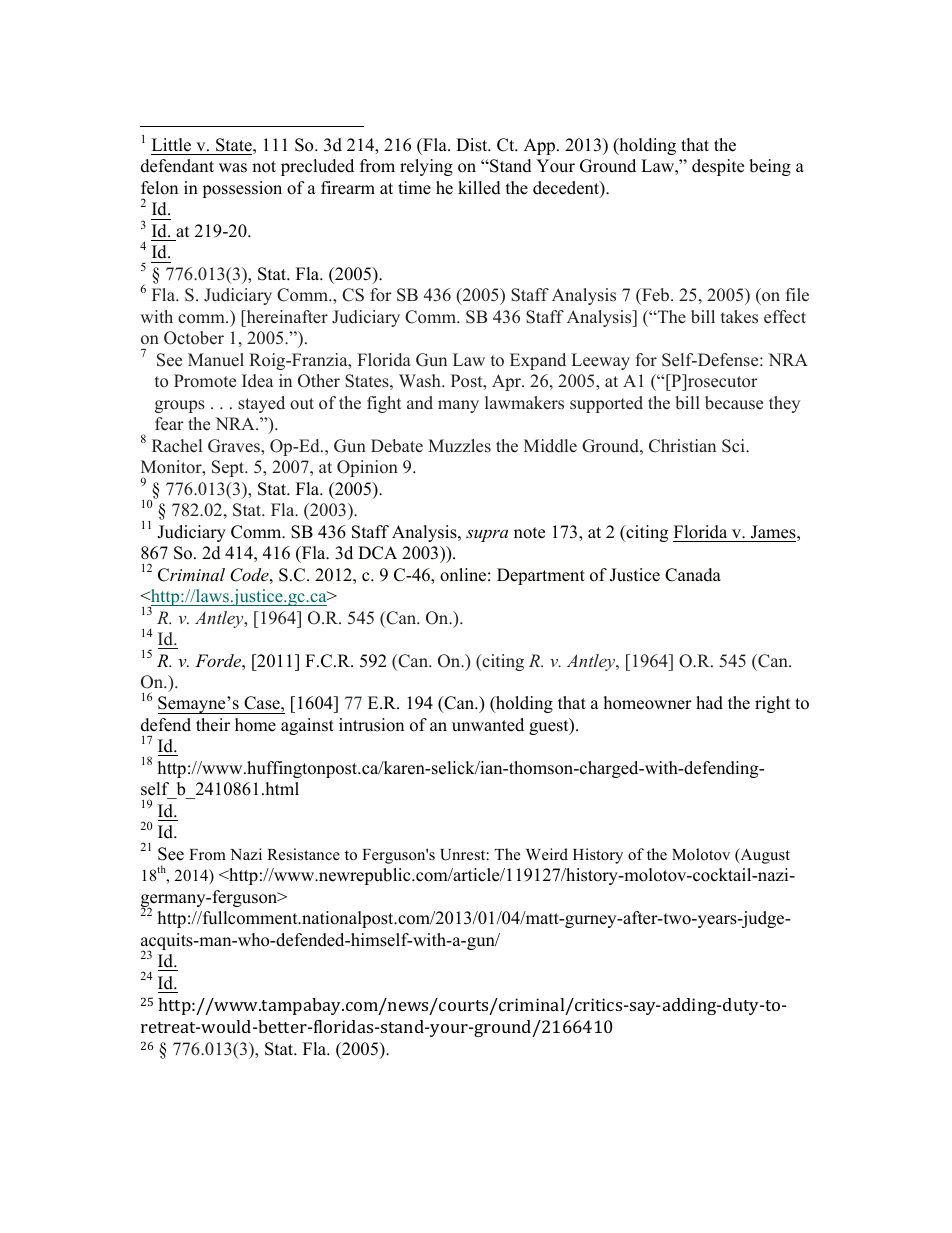 The image size is (952, 1233). I want to click on Resistance, so click(303, 854).
